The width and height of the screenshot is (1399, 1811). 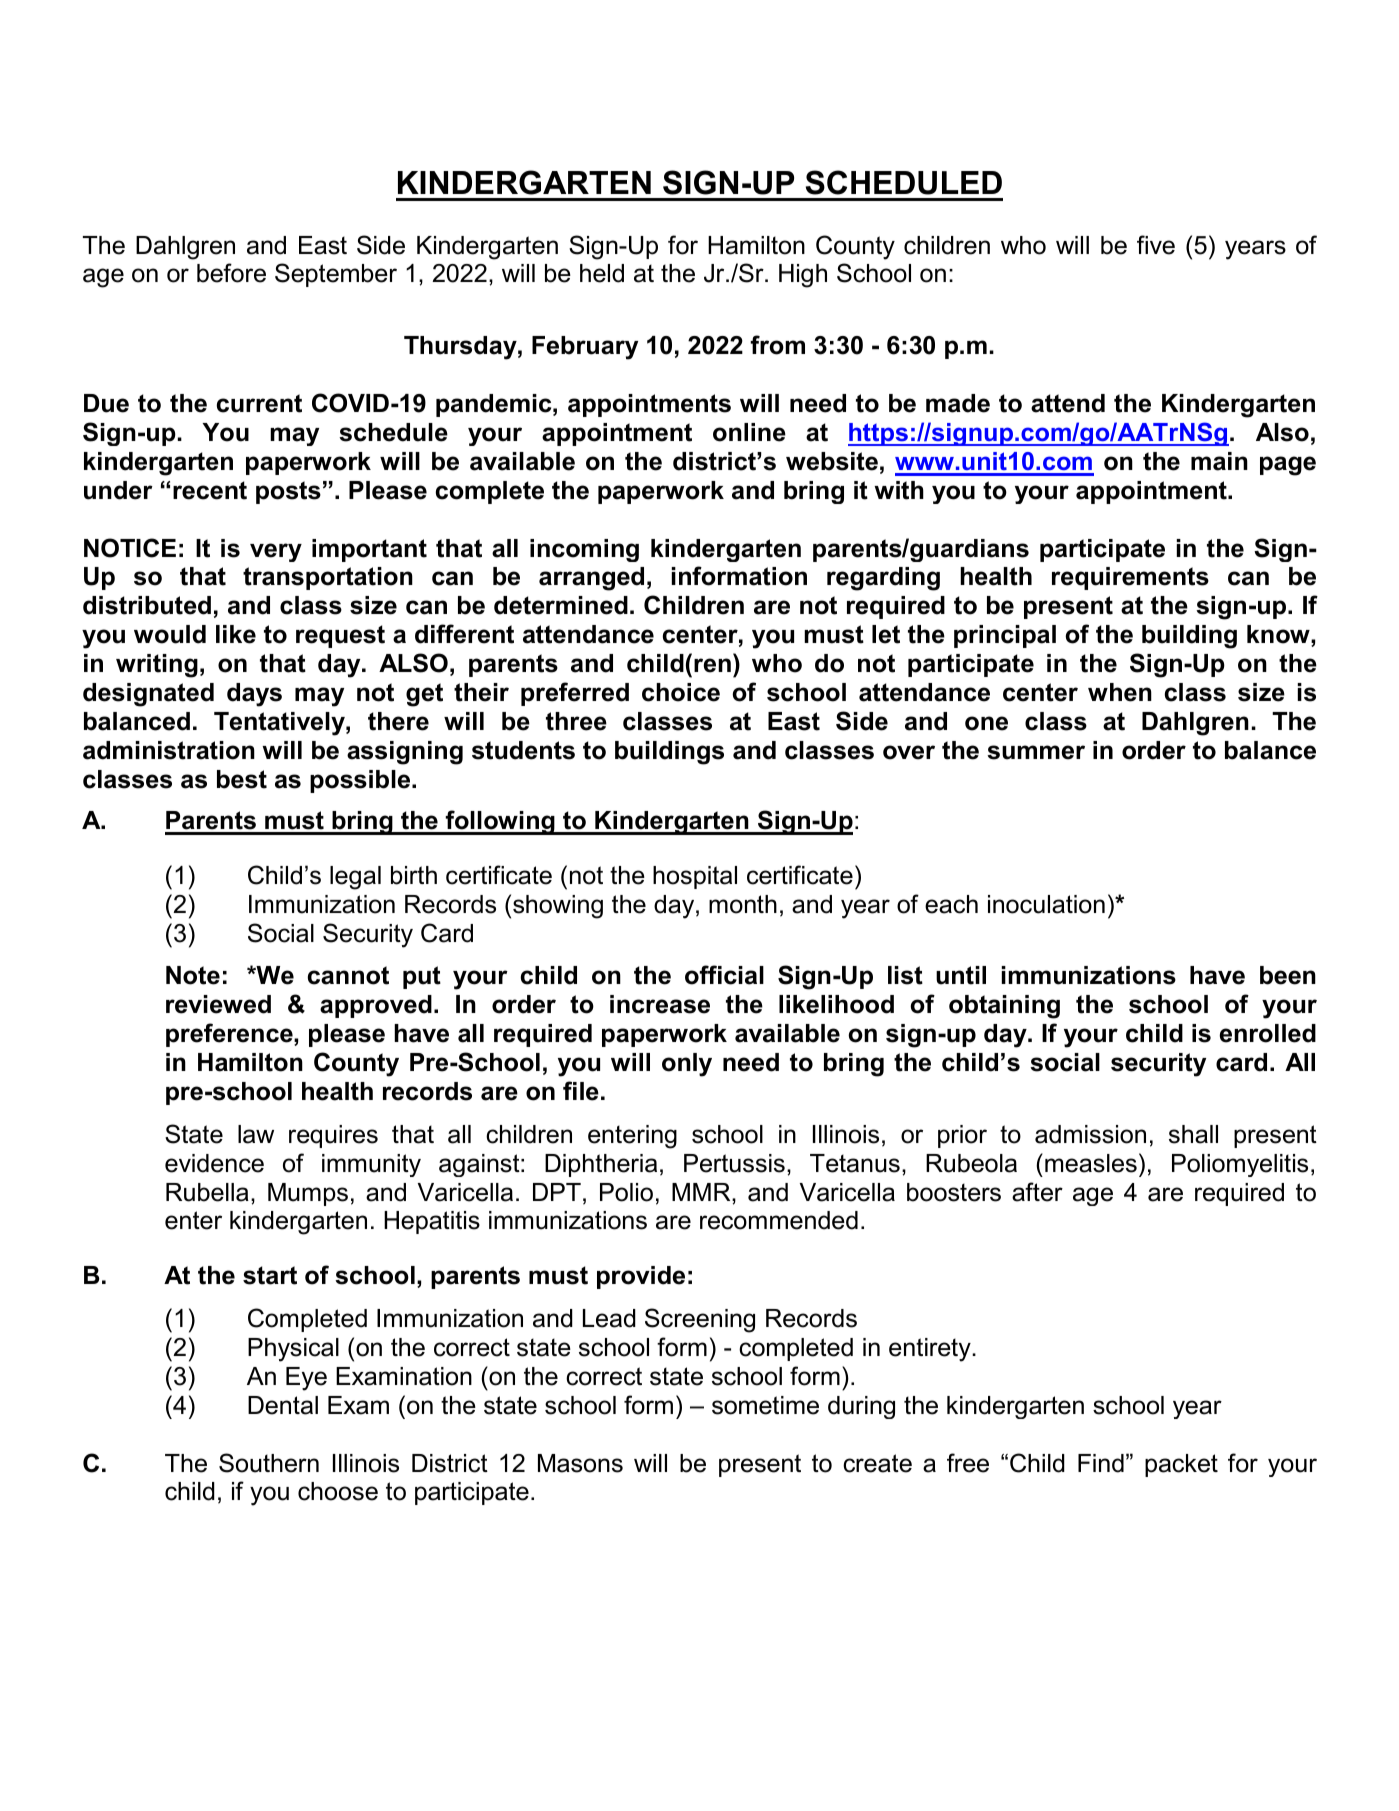 What do you see at coordinates (269, 1463) in the screenshot?
I see `Southern` at bounding box center [269, 1463].
